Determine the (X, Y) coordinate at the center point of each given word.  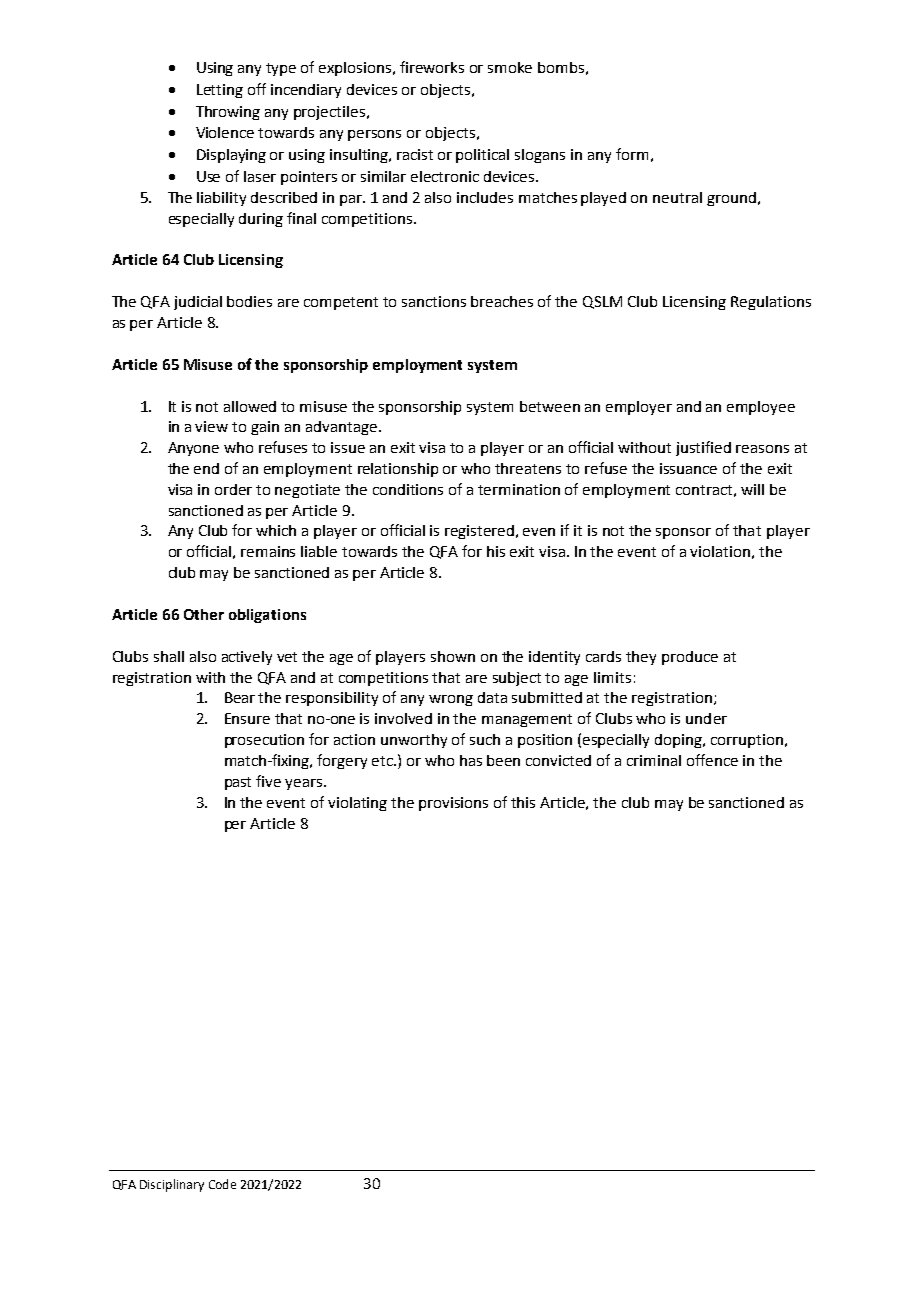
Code (222, 1184)
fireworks (432, 67)
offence (712, 760)
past (238, 783)
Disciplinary (172, 1185)
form (632, 154)
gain (265, 428)
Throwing (228, 113)
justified (703, 448)
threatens (528, 468)
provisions (453, 804)
